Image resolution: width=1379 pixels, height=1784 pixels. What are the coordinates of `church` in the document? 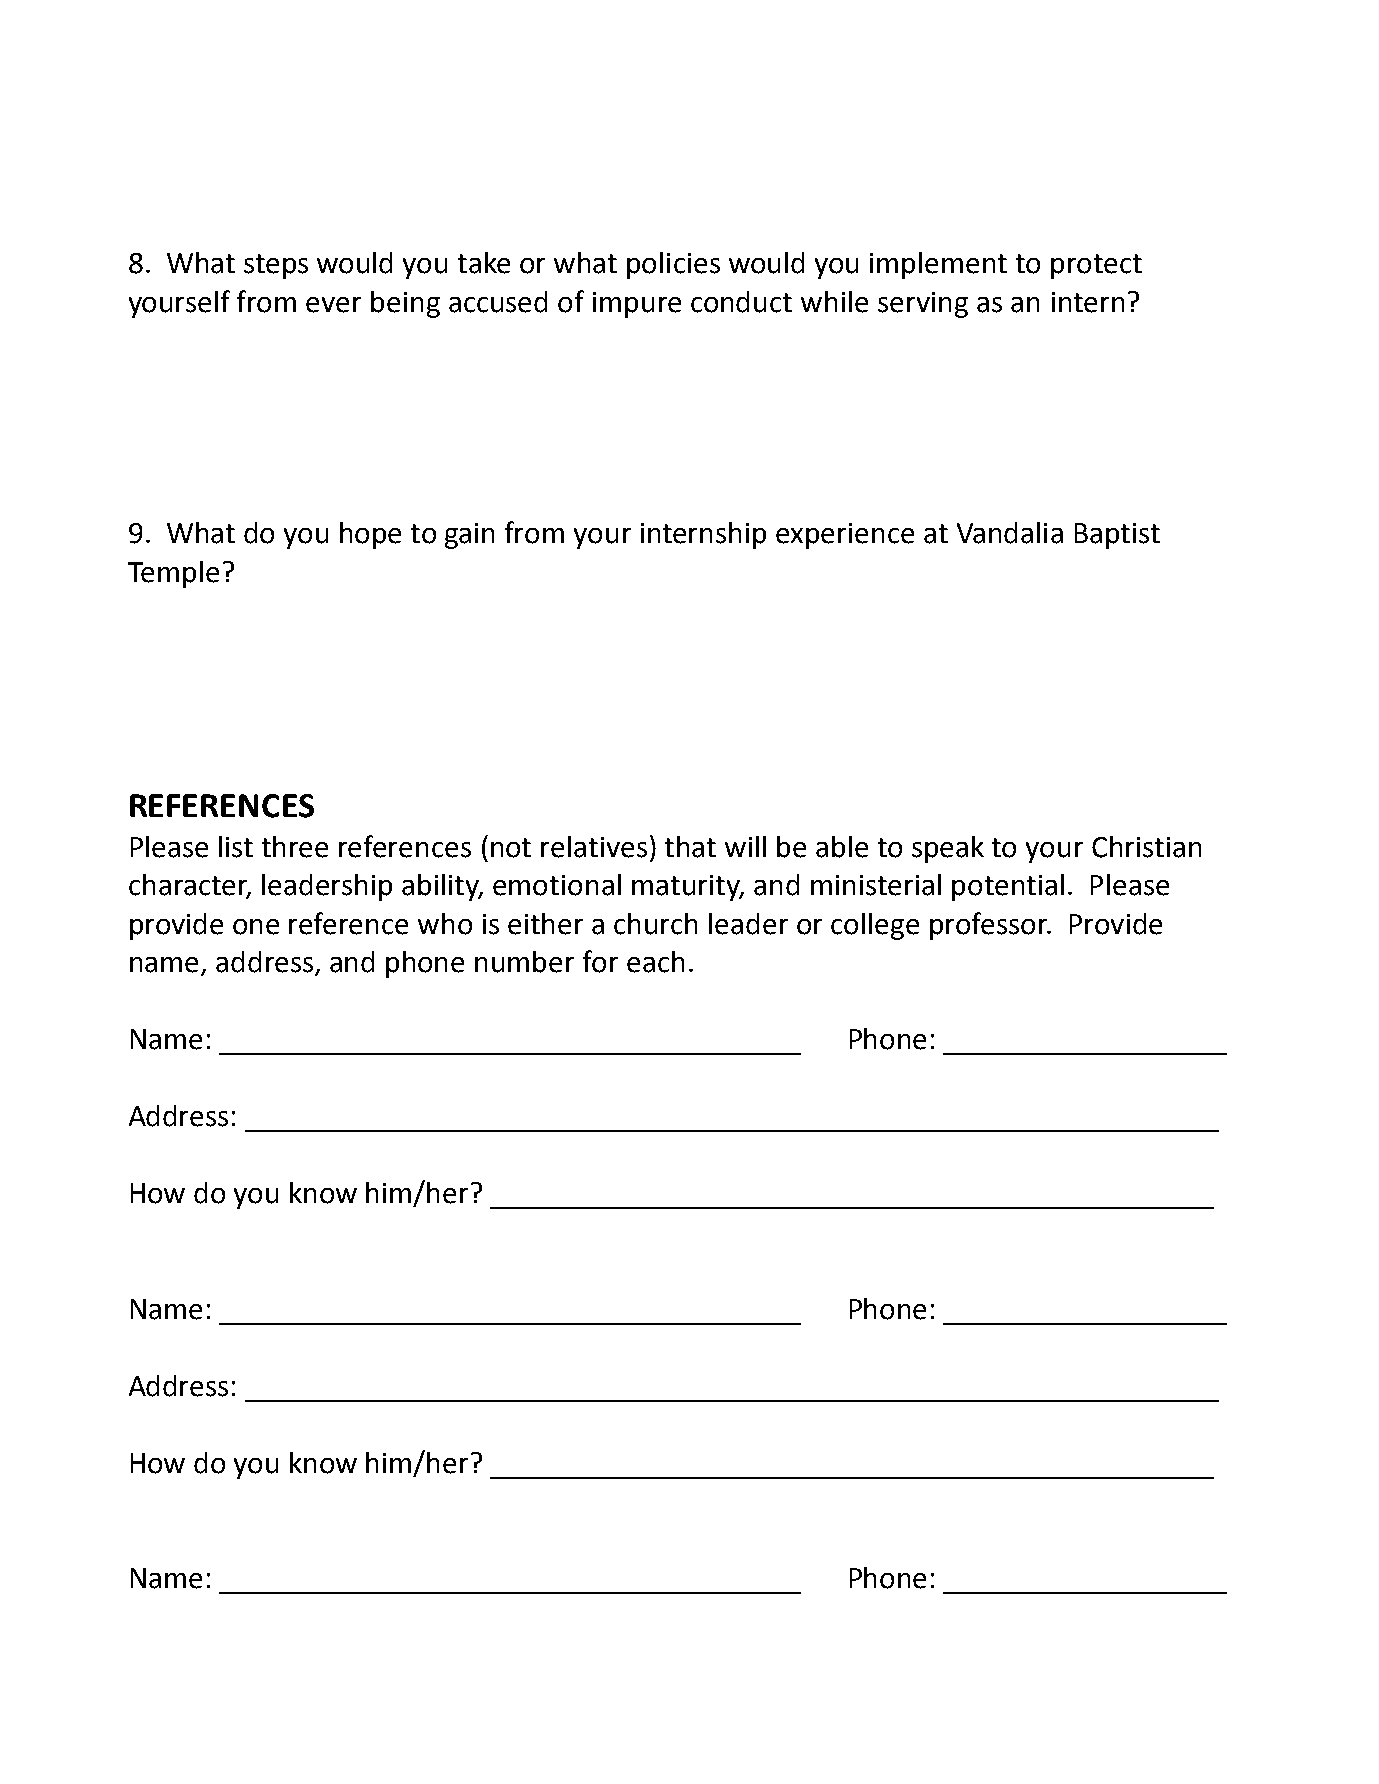 It's located at (655, 924).
